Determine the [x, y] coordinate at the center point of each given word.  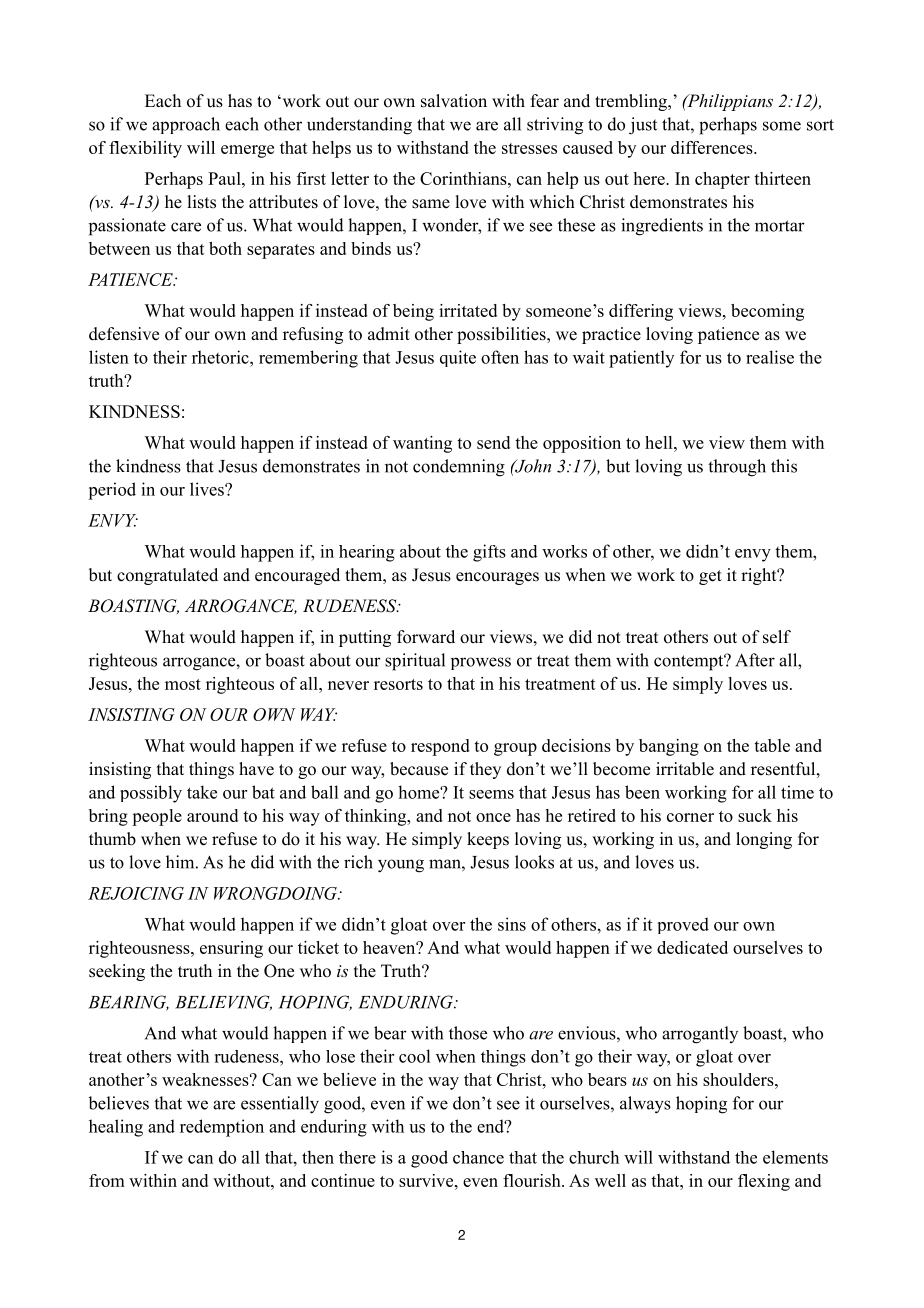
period [112, 491]
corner [690, 817]
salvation [454, 101]
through [737, 468]
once [493, 817]
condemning [459, 468]
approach [186, 125]
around [212, 815]
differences [713, 147]
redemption [222, 1128]
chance [478, 1157]
